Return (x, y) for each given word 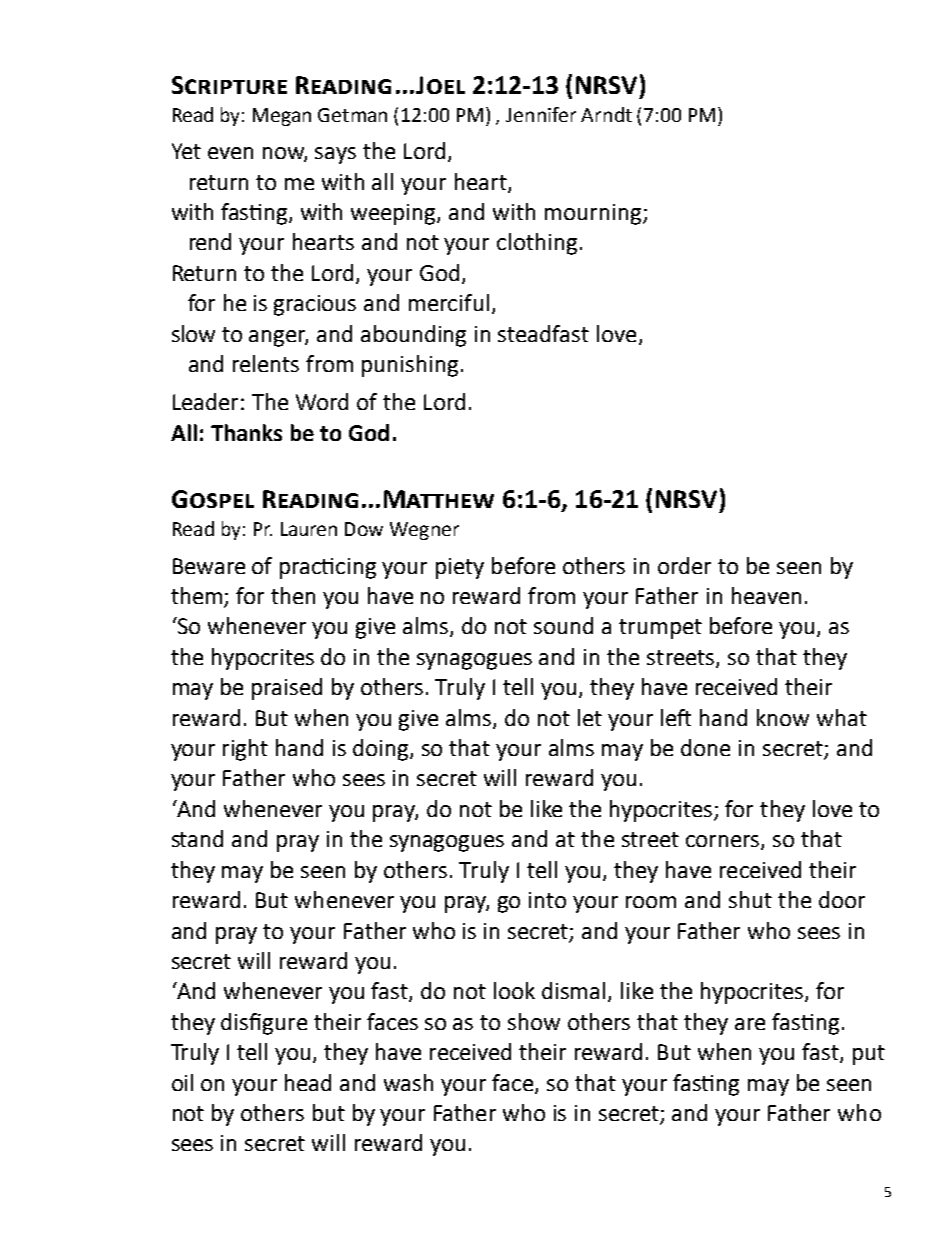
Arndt (606, 114)
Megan (282, 117)
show (534, 1021)
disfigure (264, 1024)
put (869, 1055)
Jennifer (541, 114)
